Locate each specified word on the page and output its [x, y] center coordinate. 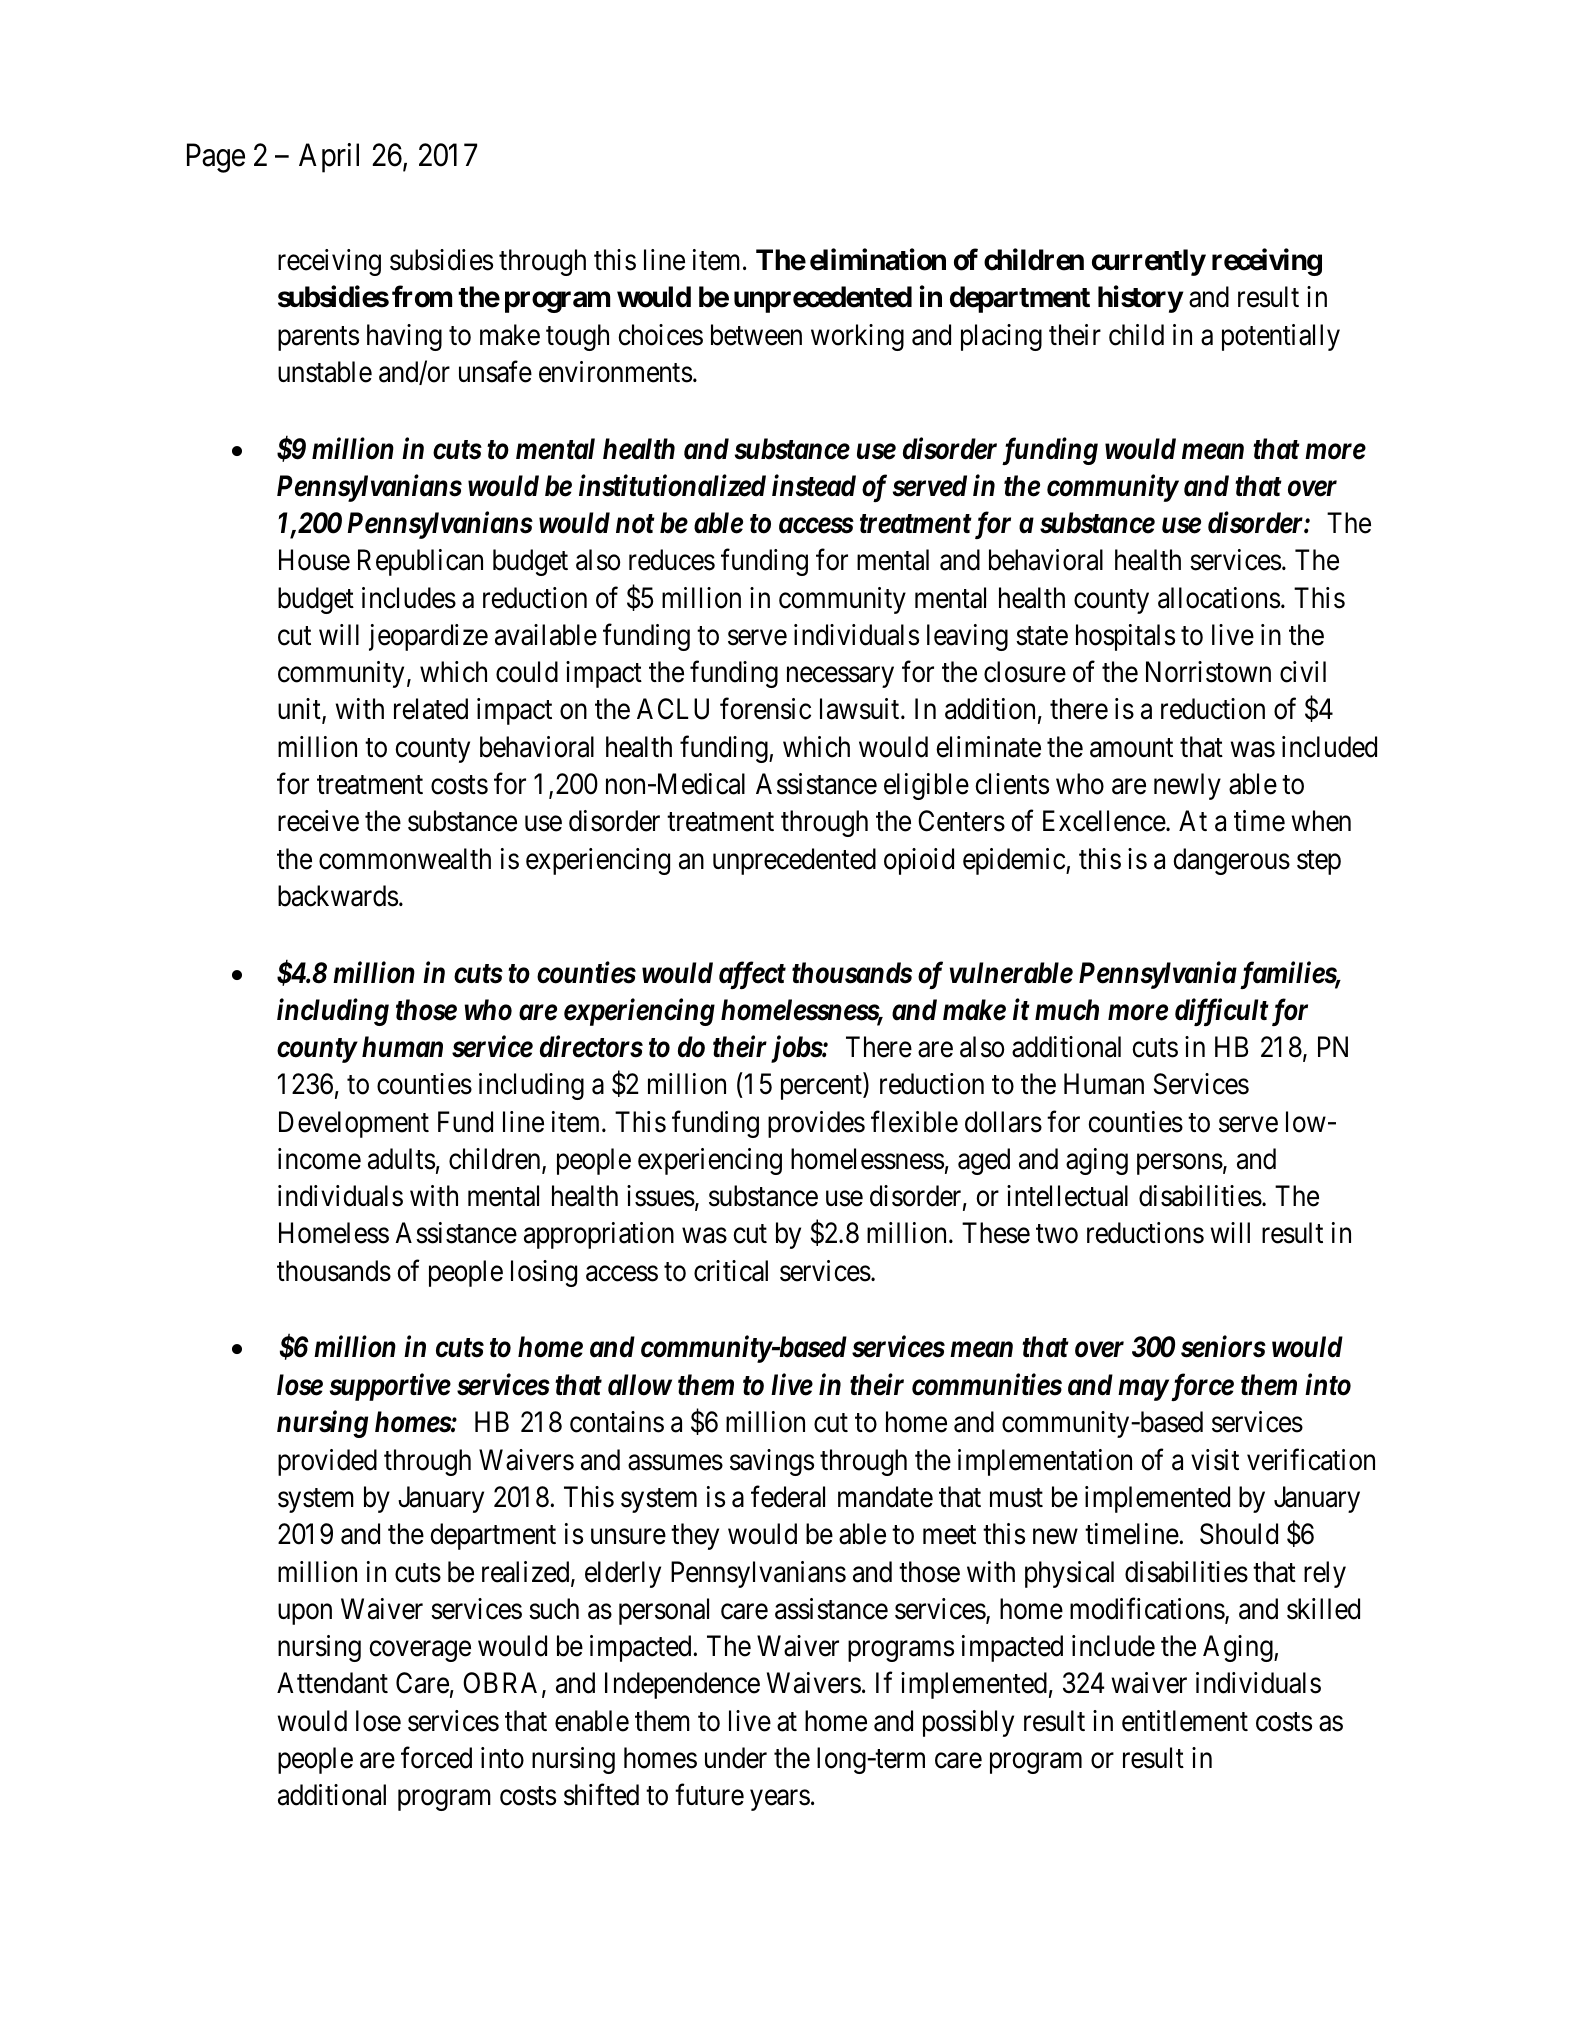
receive [318, 821]
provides [816, 1124]
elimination [878, 260]
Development [354, 1124]
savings [772, 1462]
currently [1149, 262]
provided [327, 1462]
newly [1187, 786]
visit [1215, 1460]
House [314, 560]
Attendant [332, 1683]
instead [814, 485]
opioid [919, 861]
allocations [1219, 598]
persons [1180, 1164]
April [329, 158]
